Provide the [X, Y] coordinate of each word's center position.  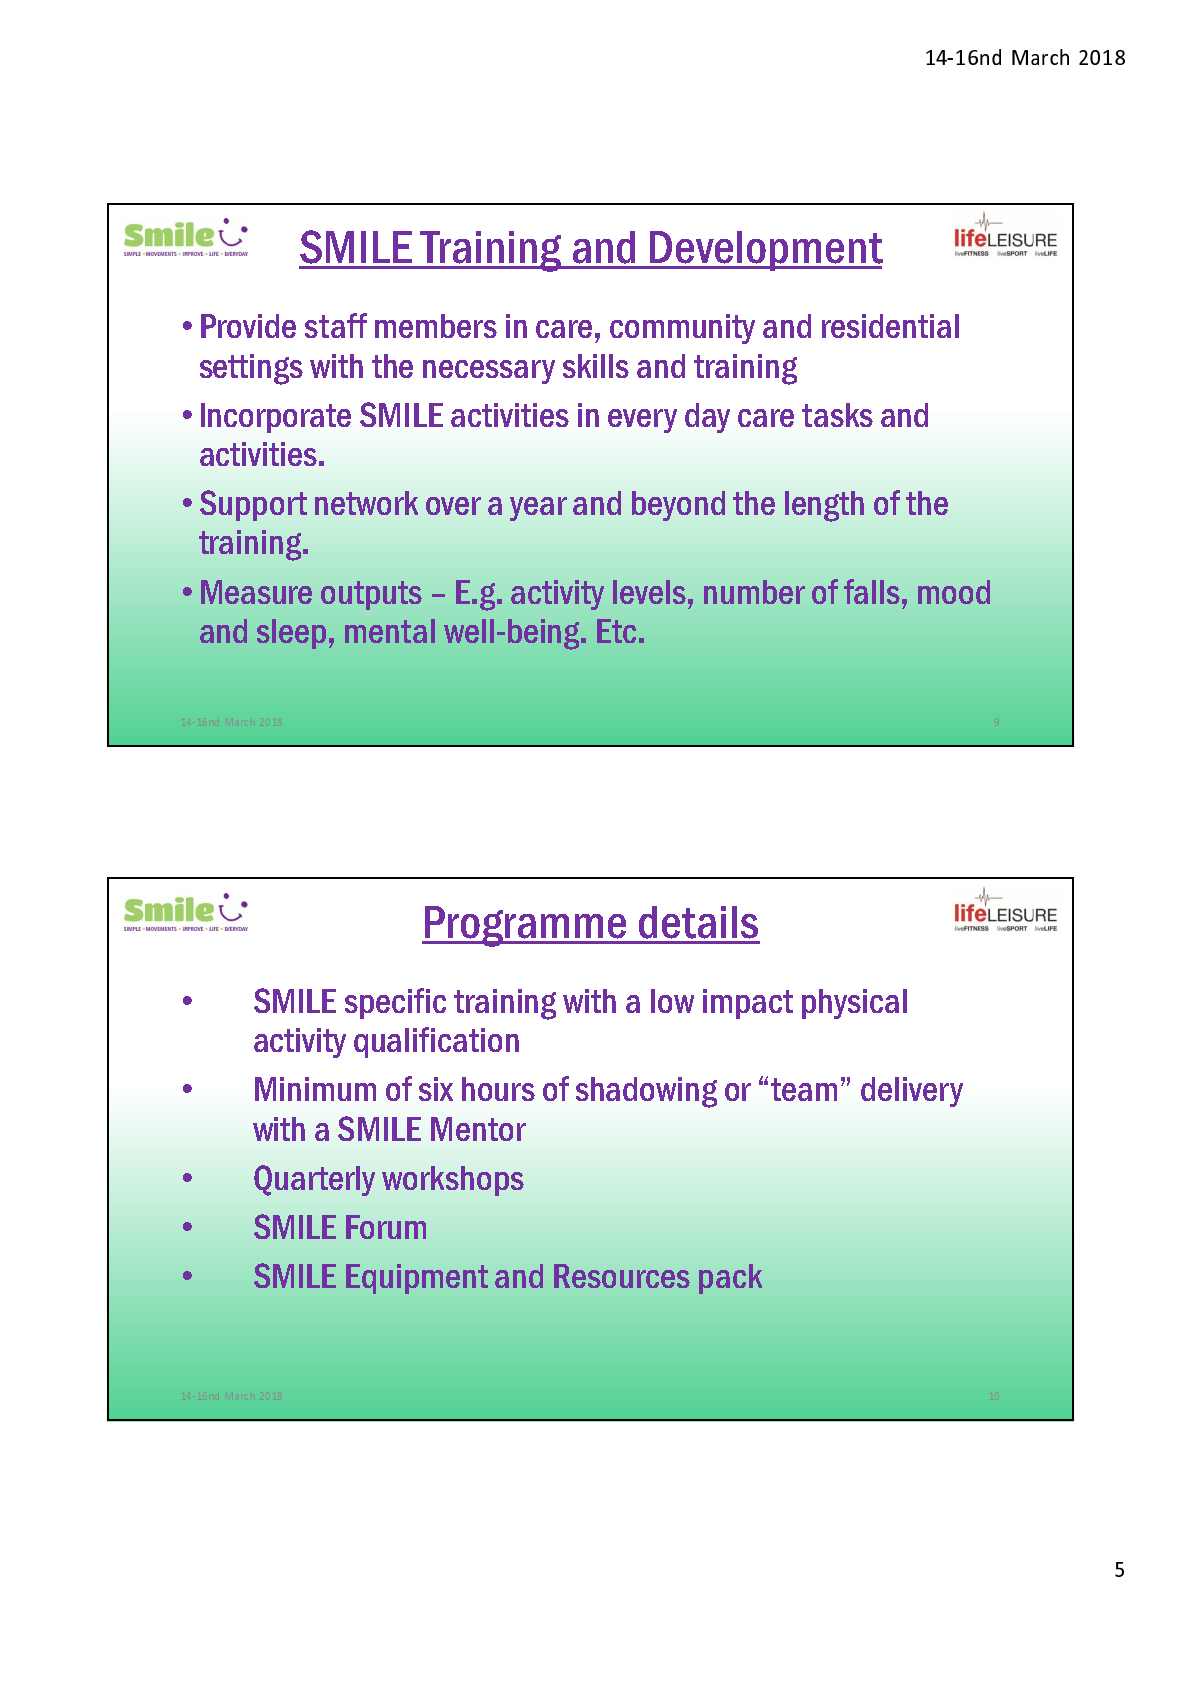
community [682, 329]
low [672, 1001]
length [824, 506]
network [366, 503]
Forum [386, 1227]
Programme [526, 926]
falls [872, 591]
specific [395, 1003]
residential [890, 326]
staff [336, 325]
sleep [291, 634]
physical [854, 1004]
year [538, 509]
